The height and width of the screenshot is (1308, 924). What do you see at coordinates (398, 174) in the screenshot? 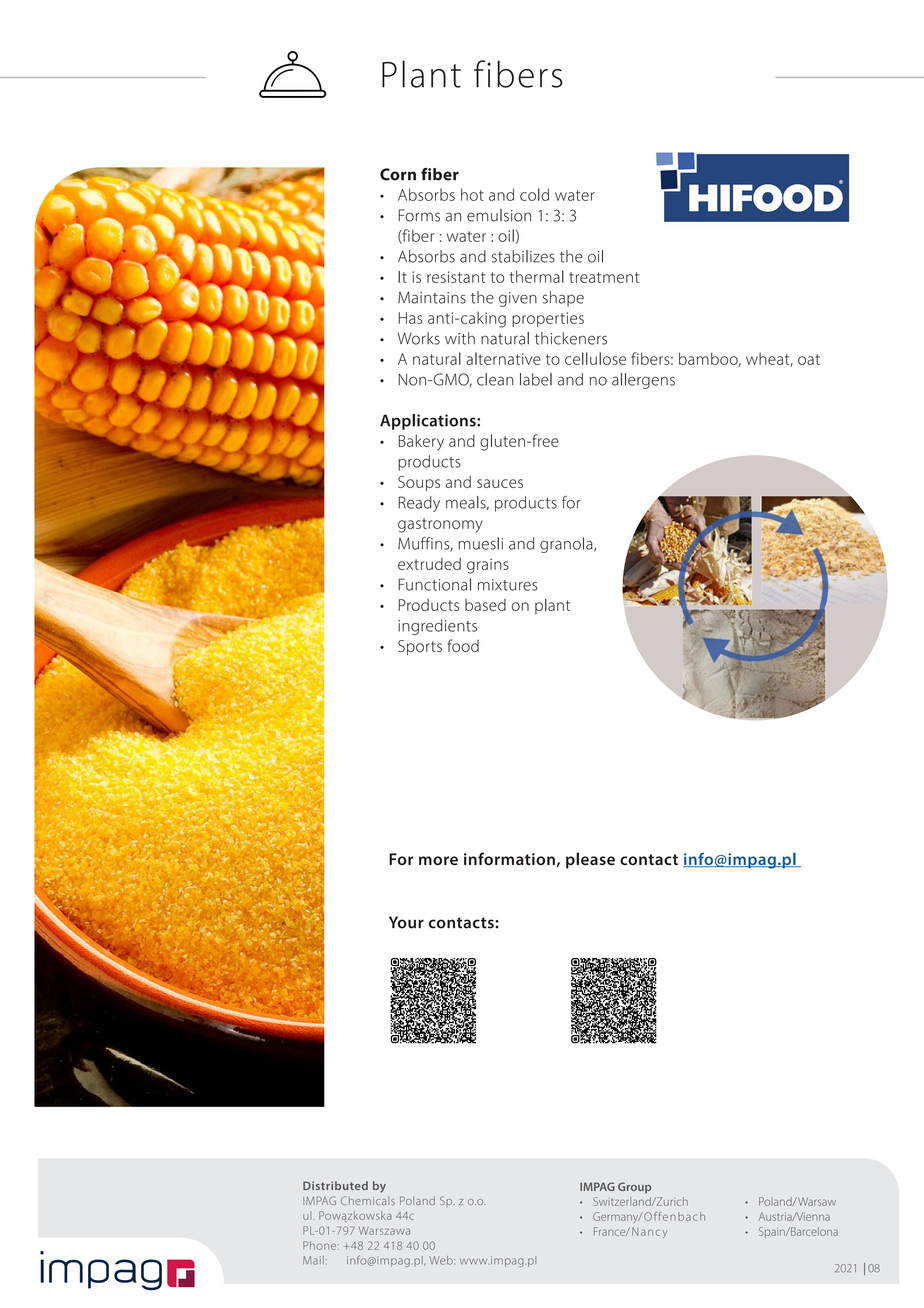
I see `Corn` at bounding box center [398, 174].
